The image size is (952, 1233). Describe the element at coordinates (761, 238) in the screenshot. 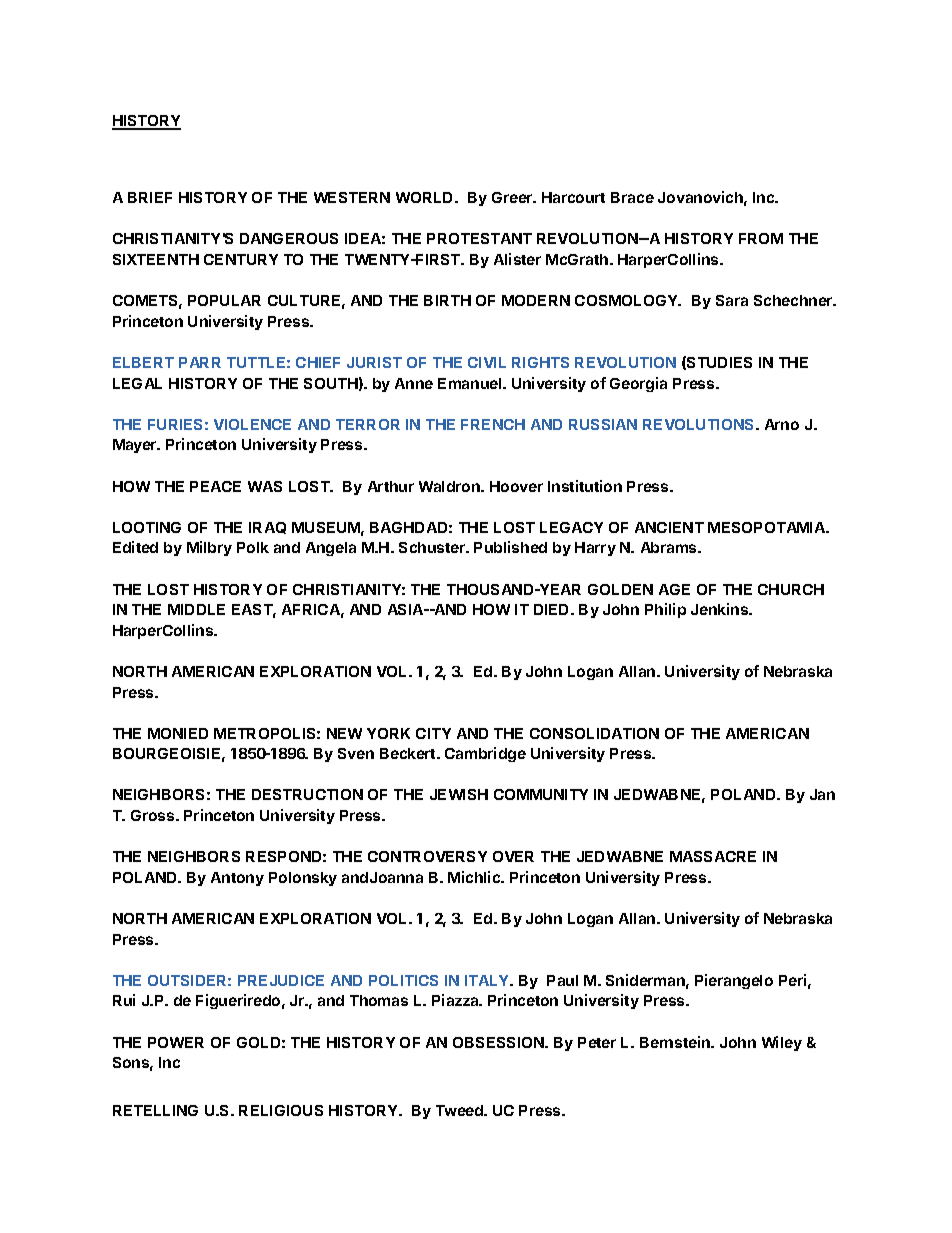

I see `FROM` at that location.
